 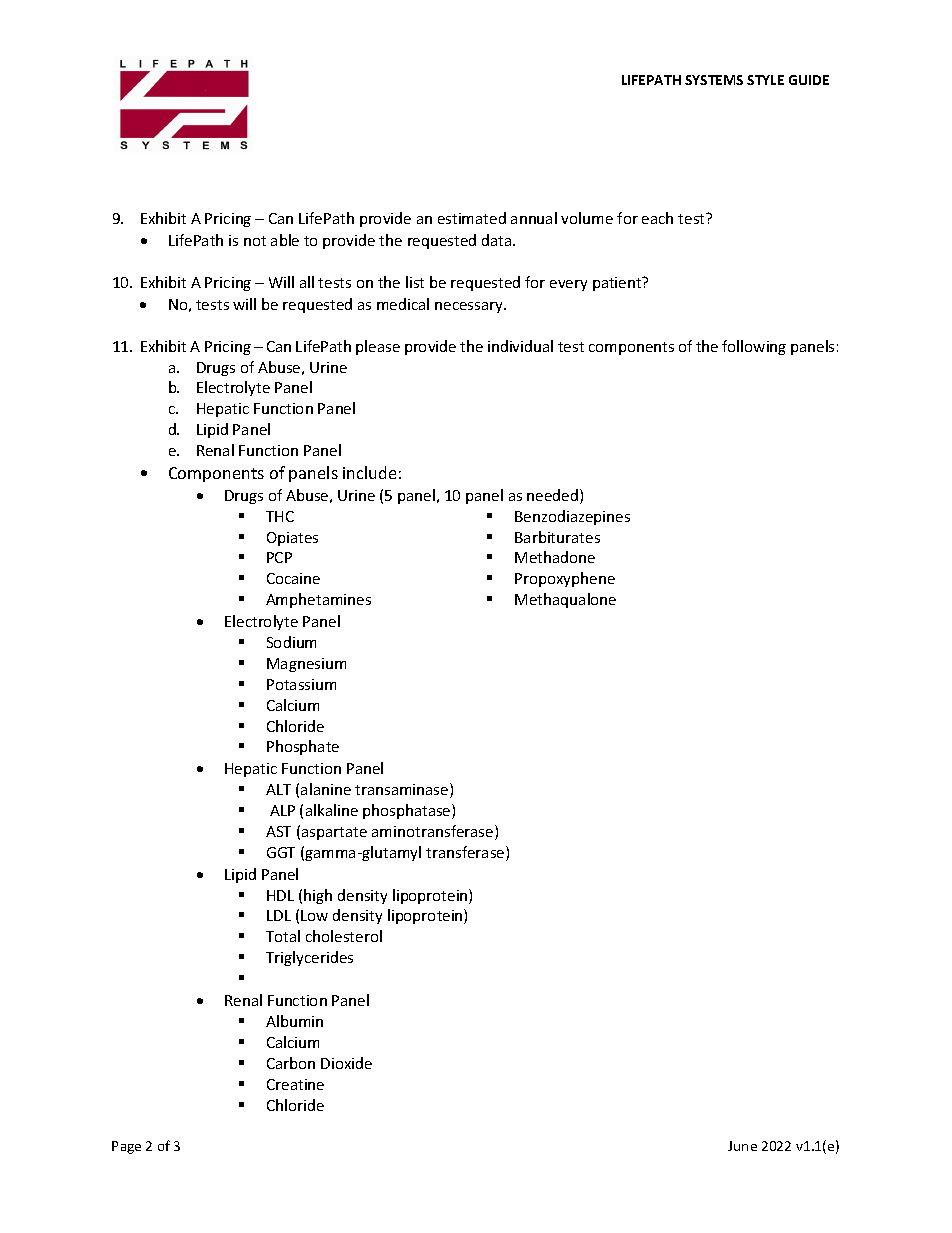 I want to click on Methaqualone, so click(x=565, y=600).
